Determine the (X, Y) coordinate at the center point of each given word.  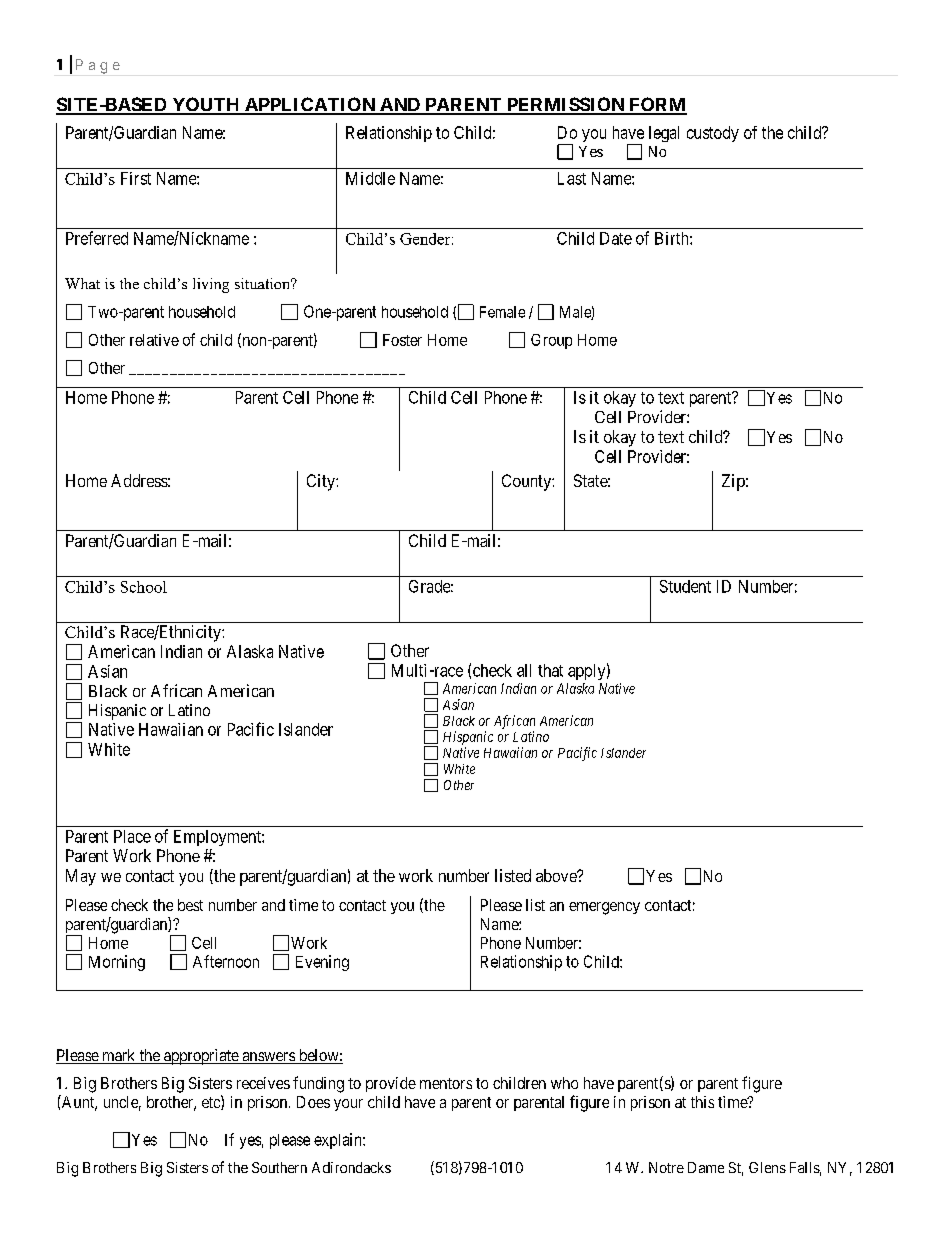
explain (339, 1141)
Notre (666, 1167)
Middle (370, 178)
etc (212, 1103)
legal (664, 134)
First (136, 178)
